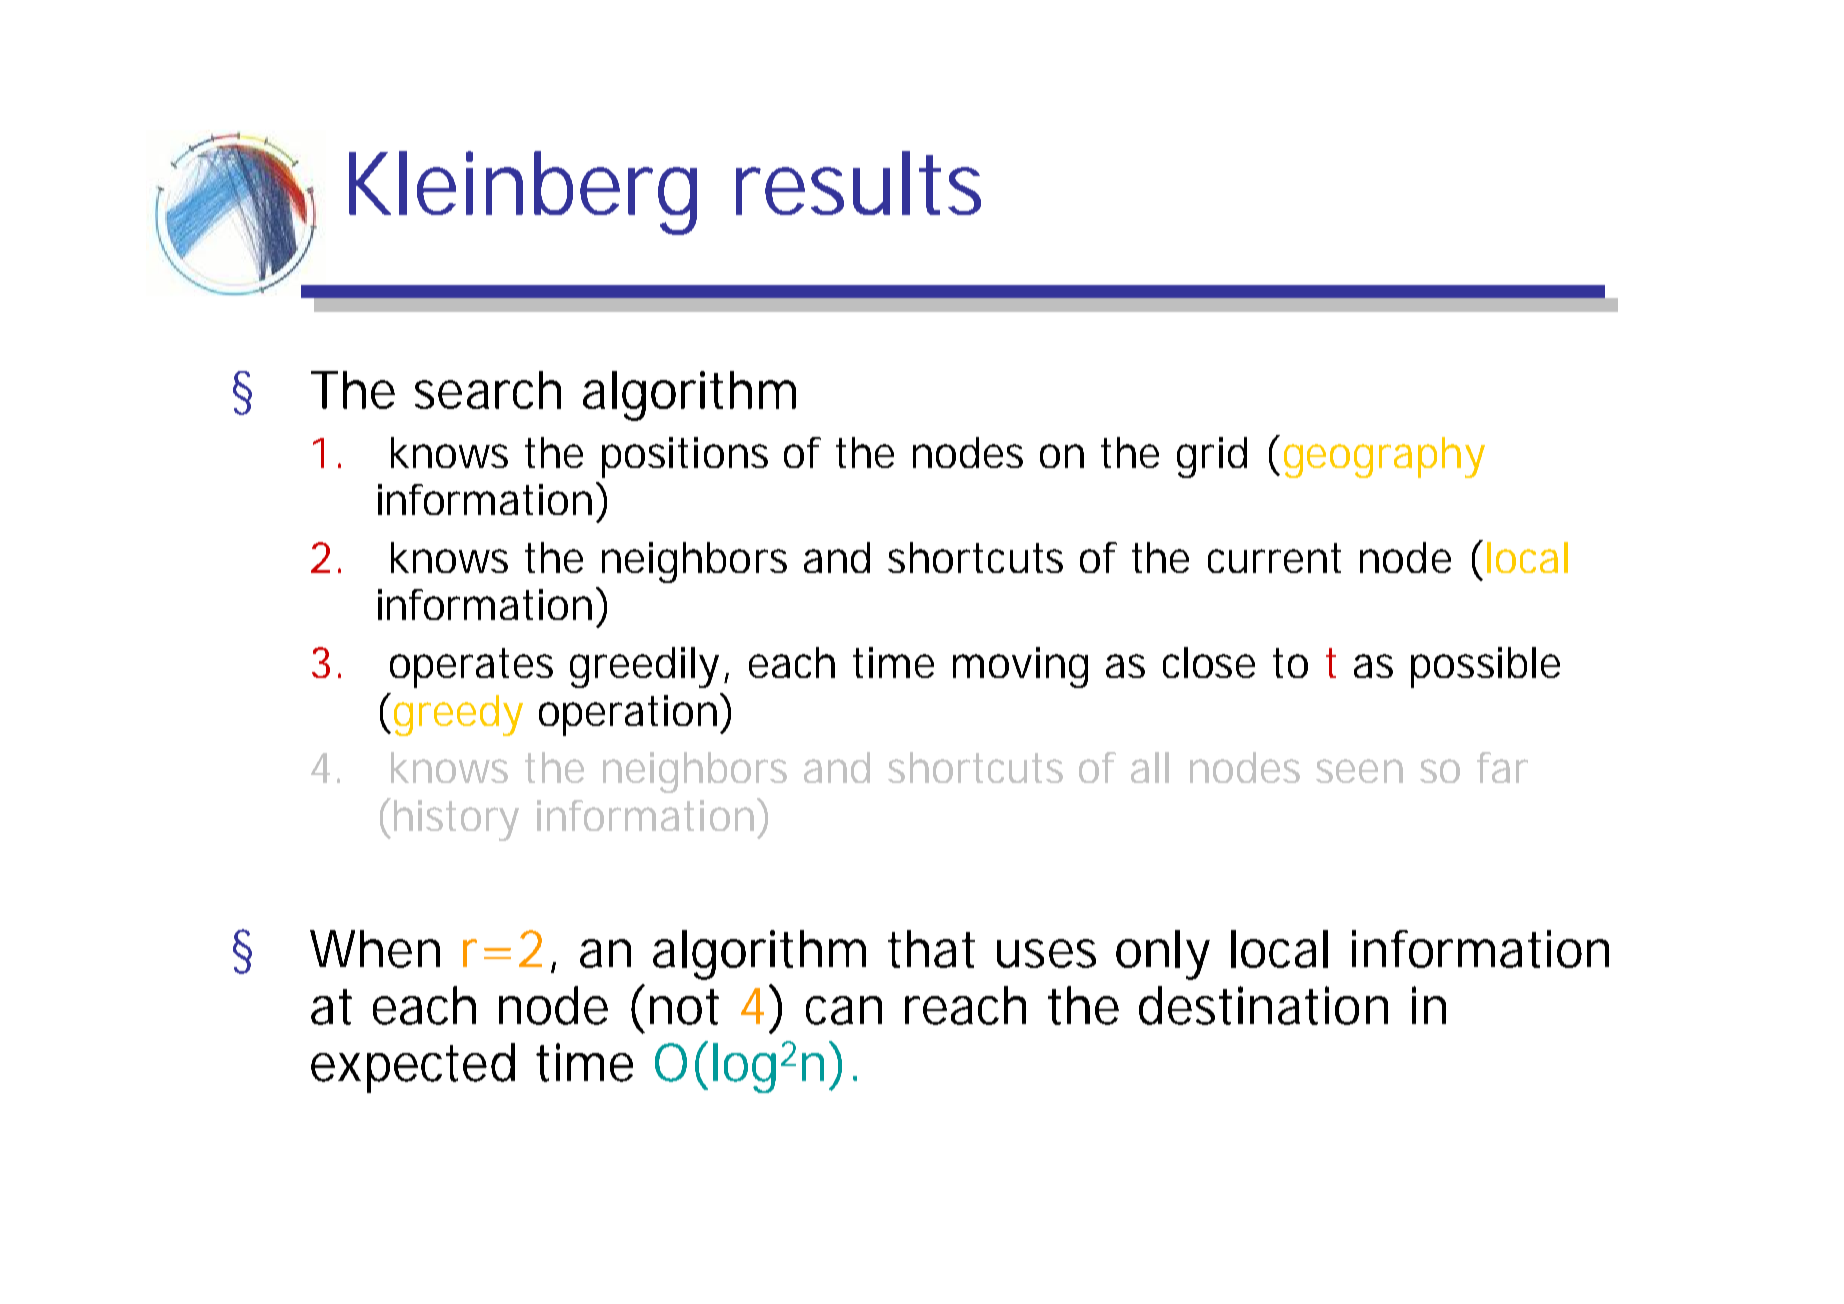  I want to click on geography, so click(1384, 457).
